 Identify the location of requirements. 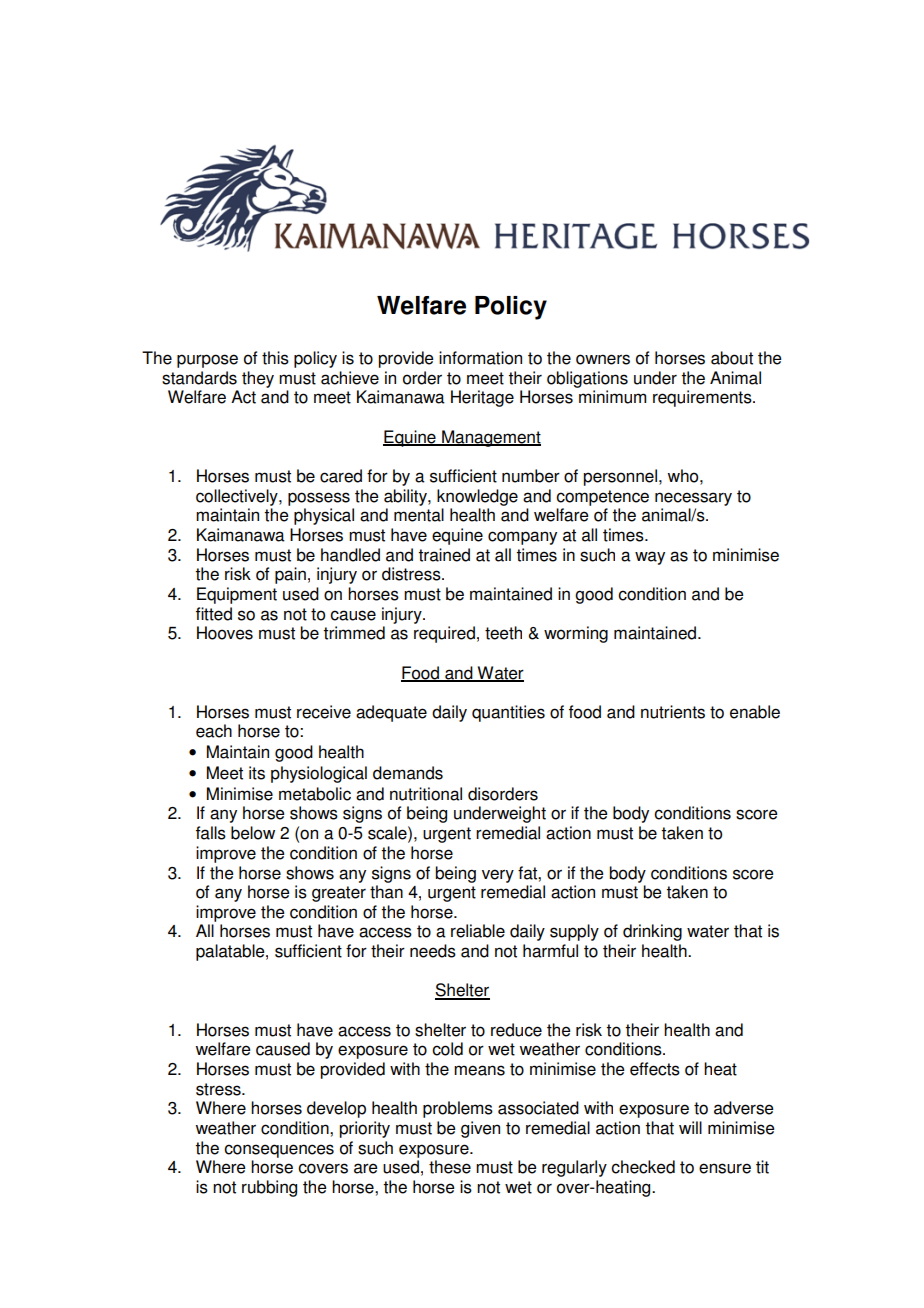
(703, 398).
